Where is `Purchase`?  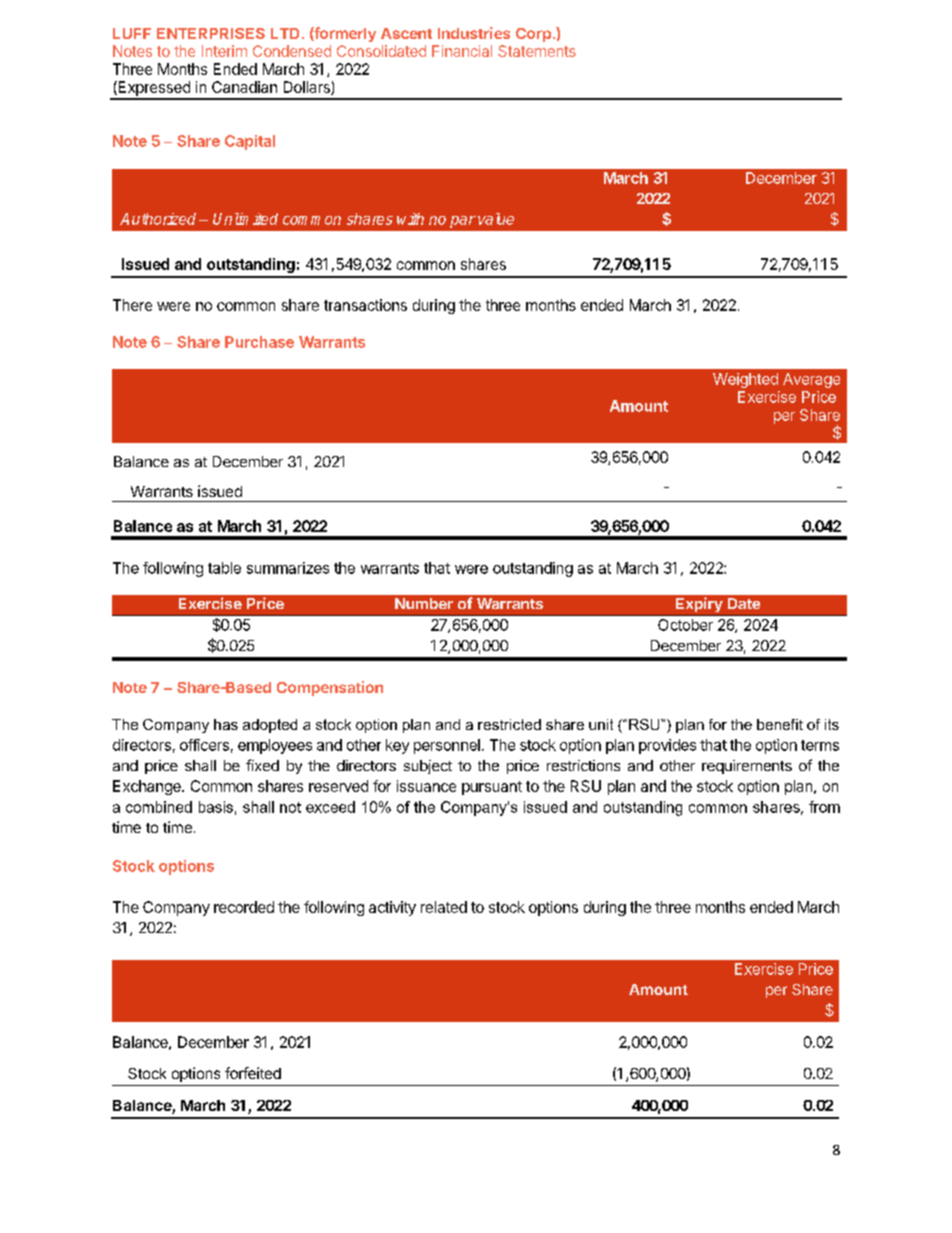 Purchase is located at coordinates (259, 342).
